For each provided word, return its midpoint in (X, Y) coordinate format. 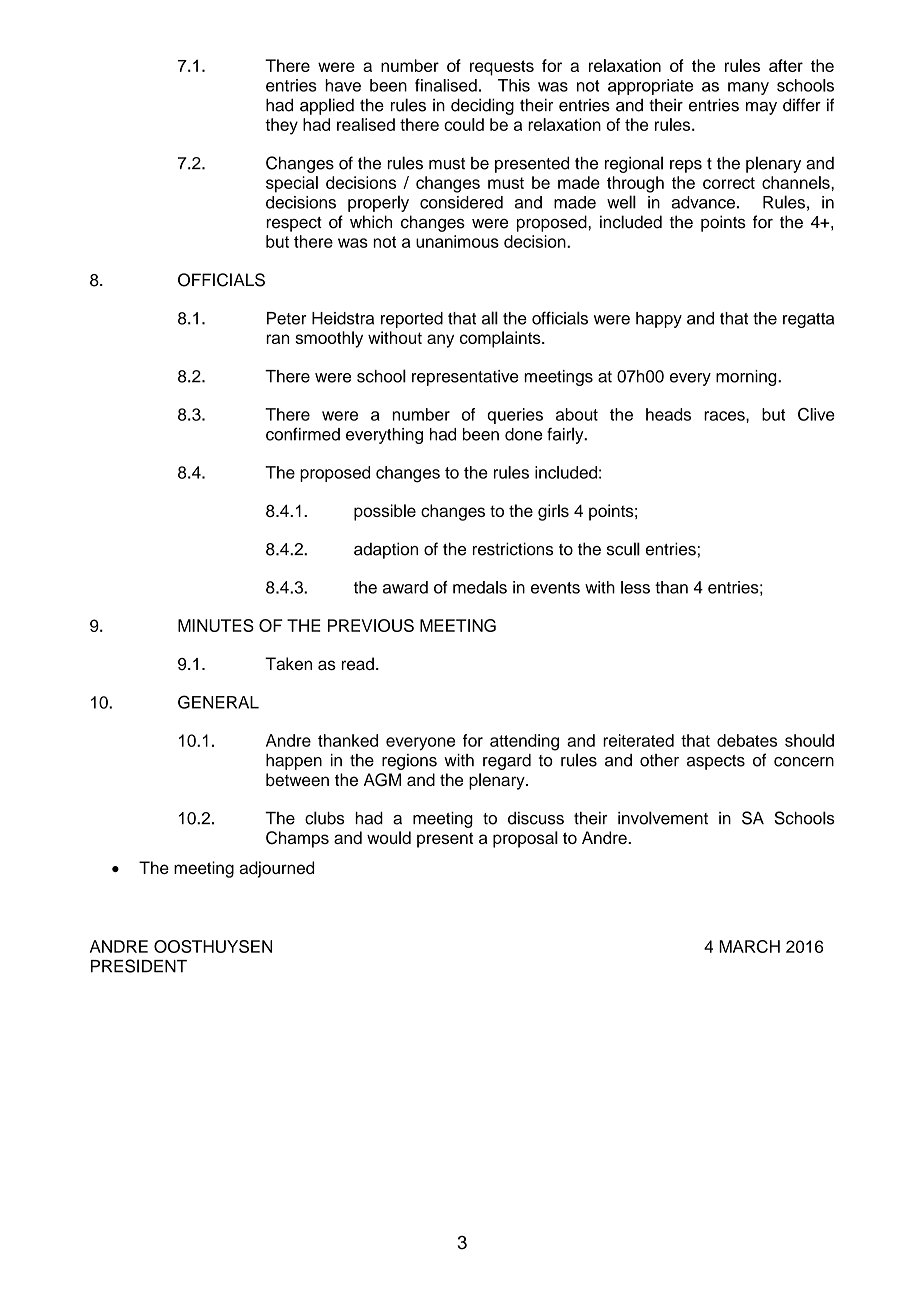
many (748, 88)
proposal (525, 839)
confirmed (303, 434)
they (281, 126)
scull (623, 549)
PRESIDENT (139, 966)
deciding (482, 106)
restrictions (513, 549)
